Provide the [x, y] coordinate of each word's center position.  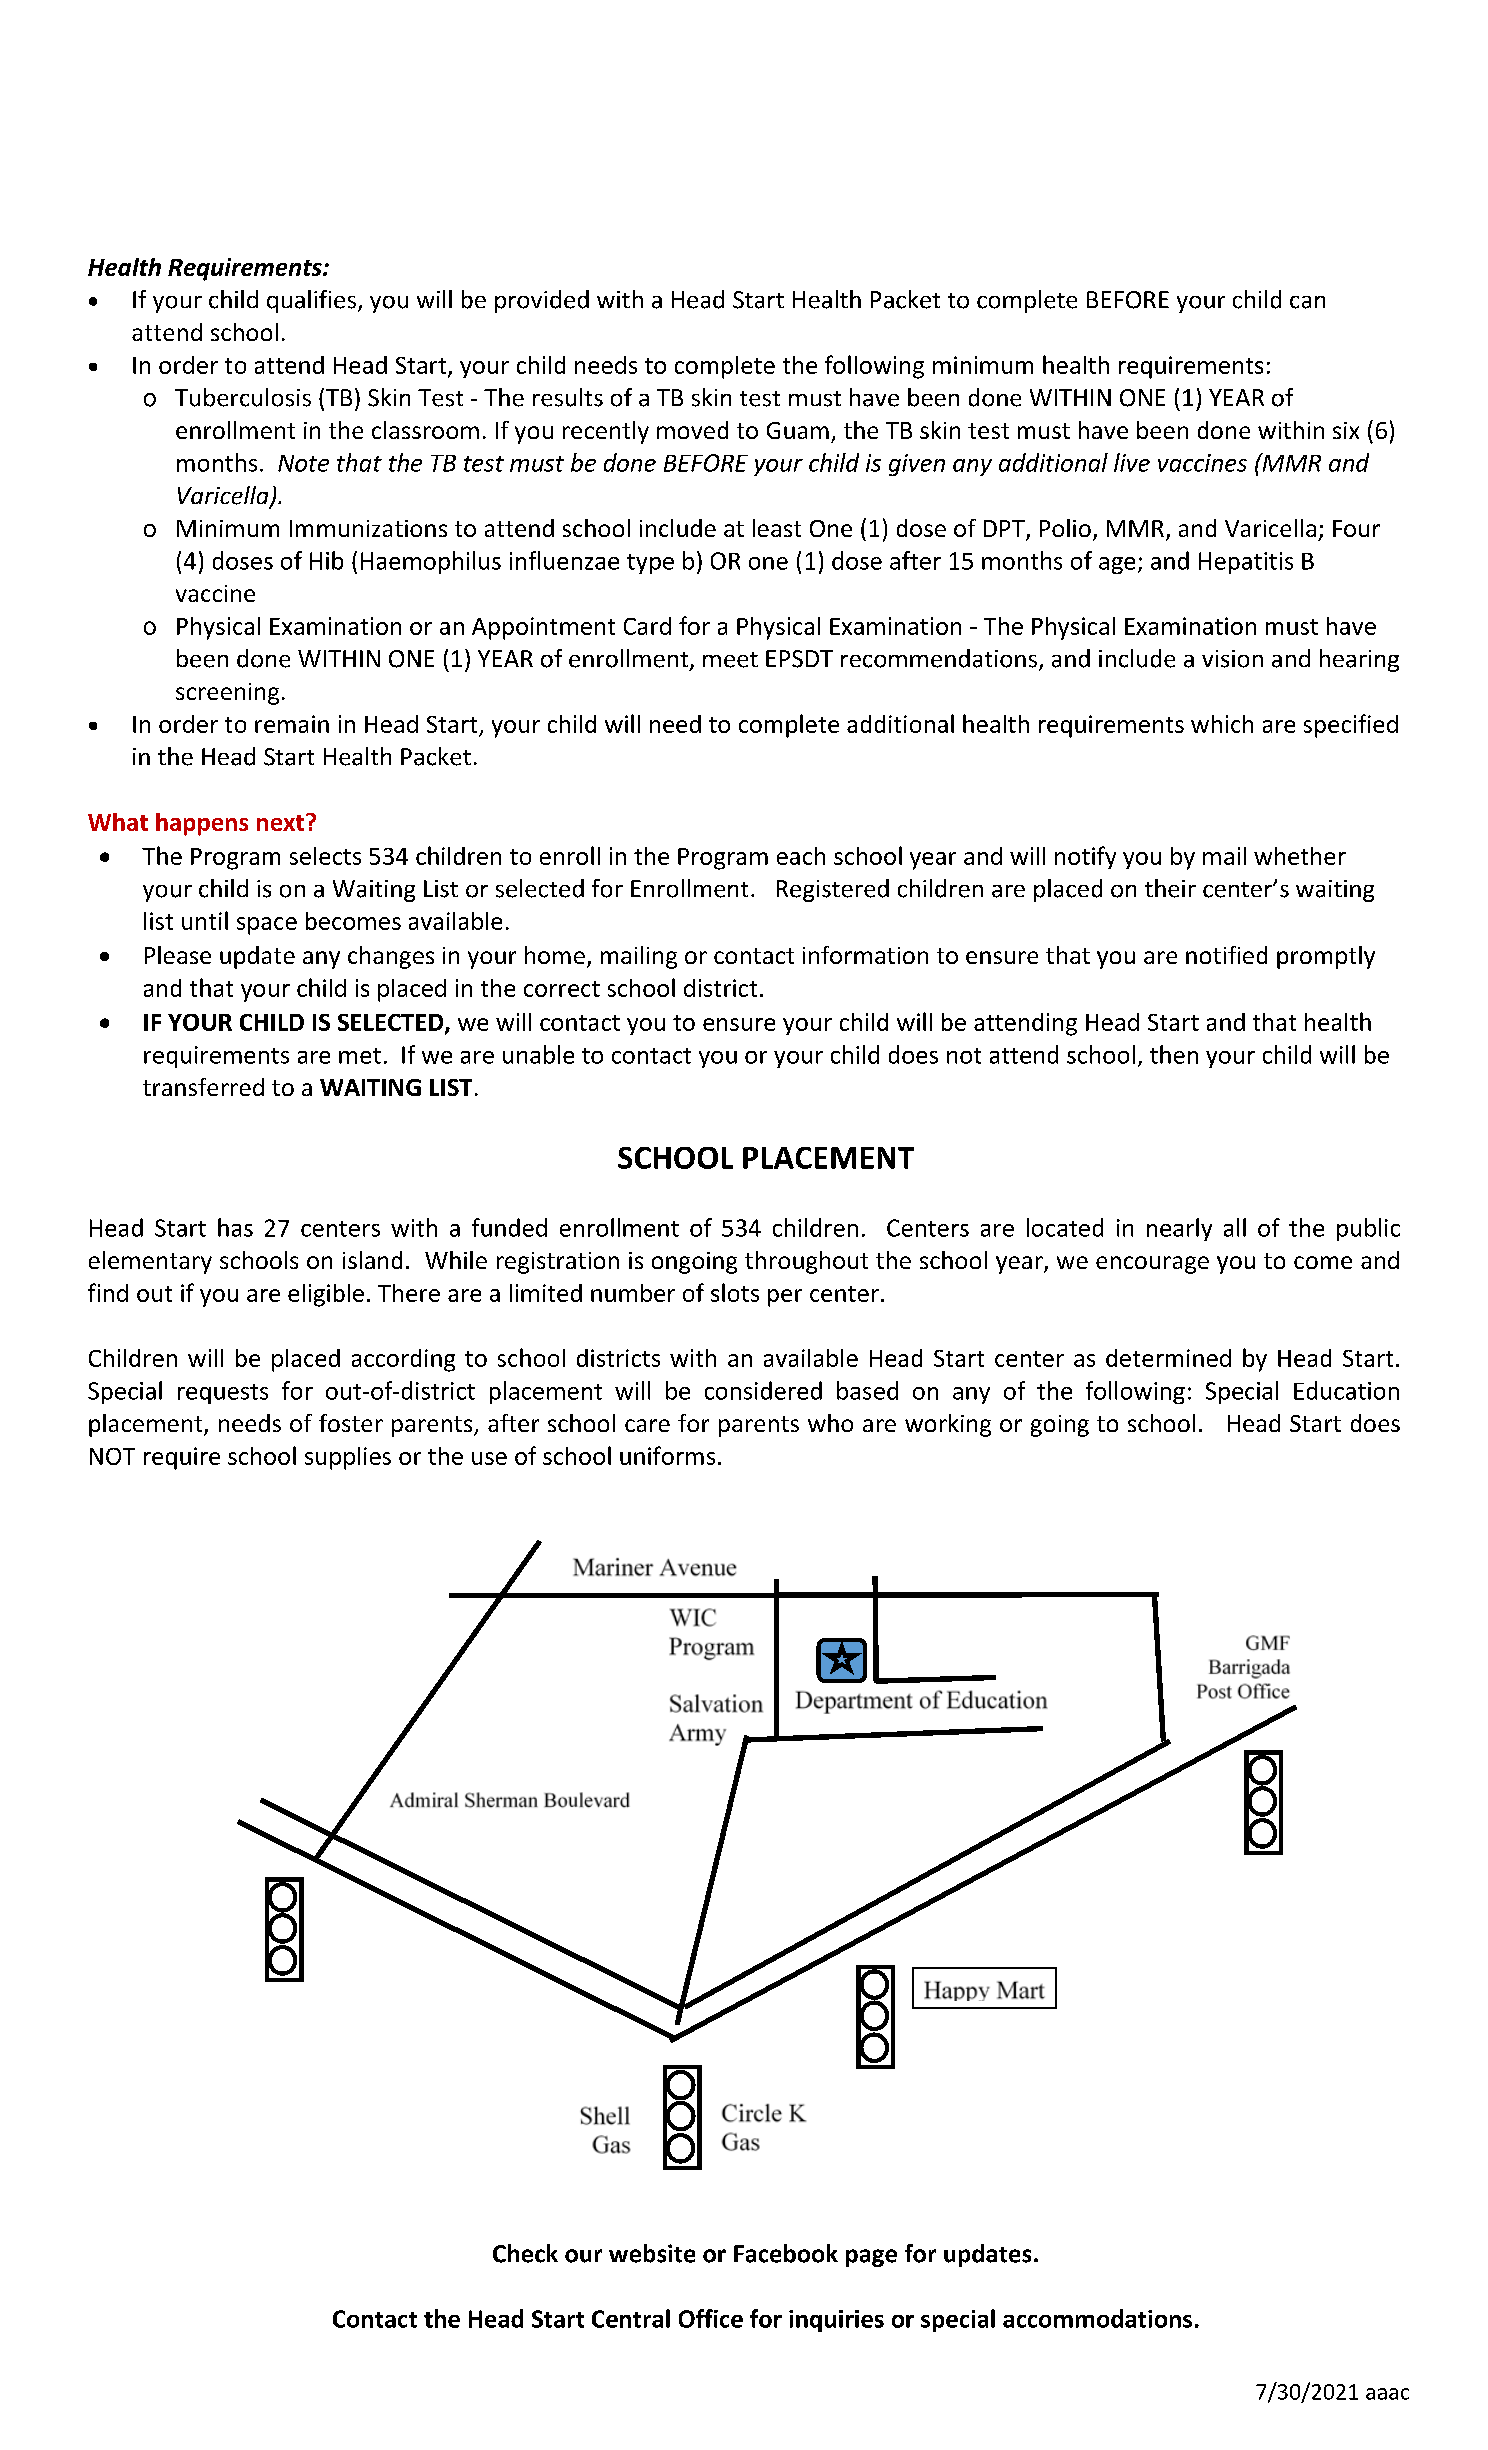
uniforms [667, 1455]
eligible [326, 1295]
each [801, 856]
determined [1168, 1358]
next [280, 823]
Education [1346, 1390]
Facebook [786, 2253]
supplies [348, 1458]
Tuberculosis [243, 397]
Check [525, 2253]
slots [735, 1292]
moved [692, 430]
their [1170, 888]
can [1307, 302]
